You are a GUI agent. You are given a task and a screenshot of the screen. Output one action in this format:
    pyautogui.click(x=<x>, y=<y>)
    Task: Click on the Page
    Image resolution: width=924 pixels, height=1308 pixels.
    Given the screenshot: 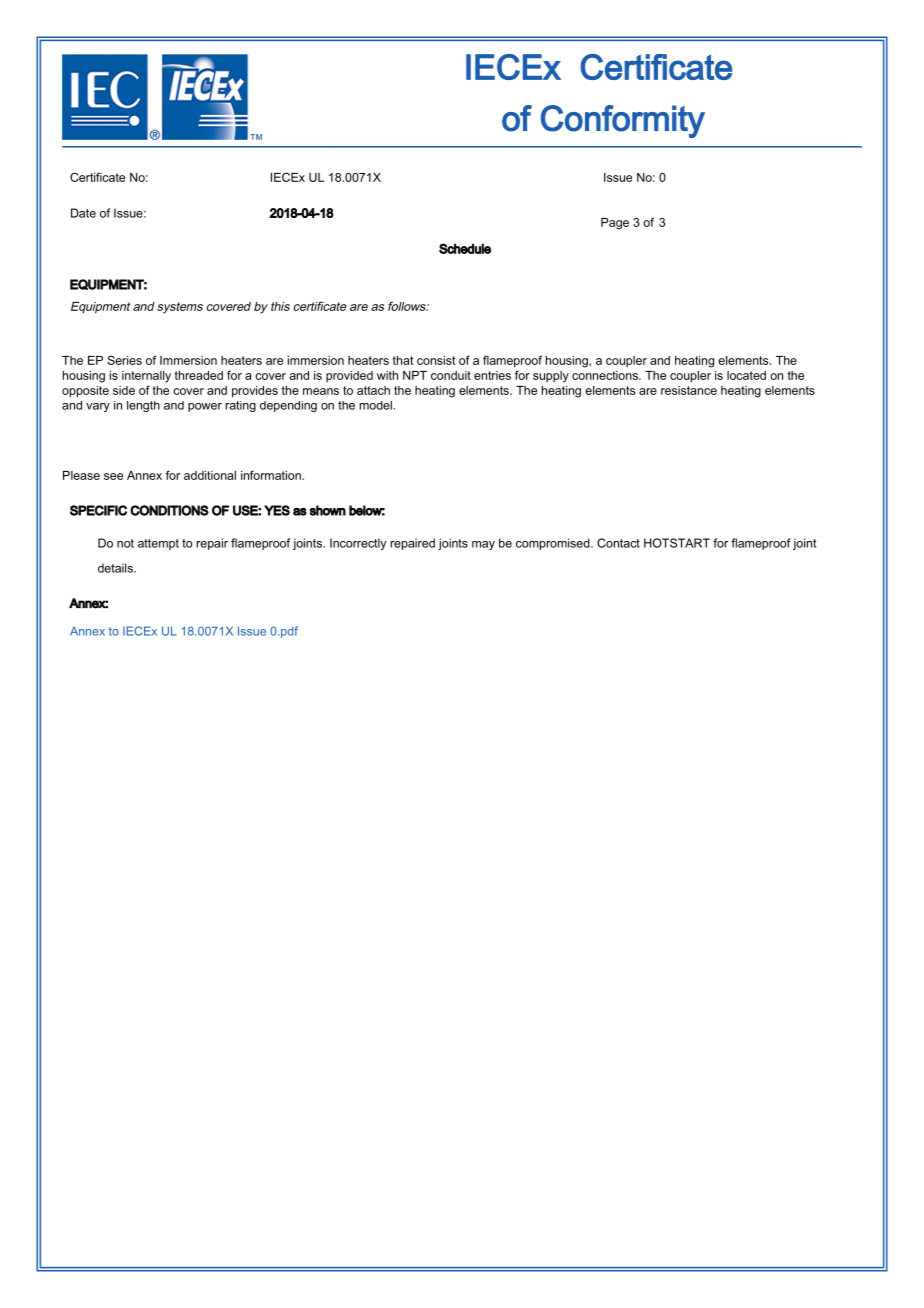 What is the action you would take?
    pyautogui.click(x=615, y=224)
